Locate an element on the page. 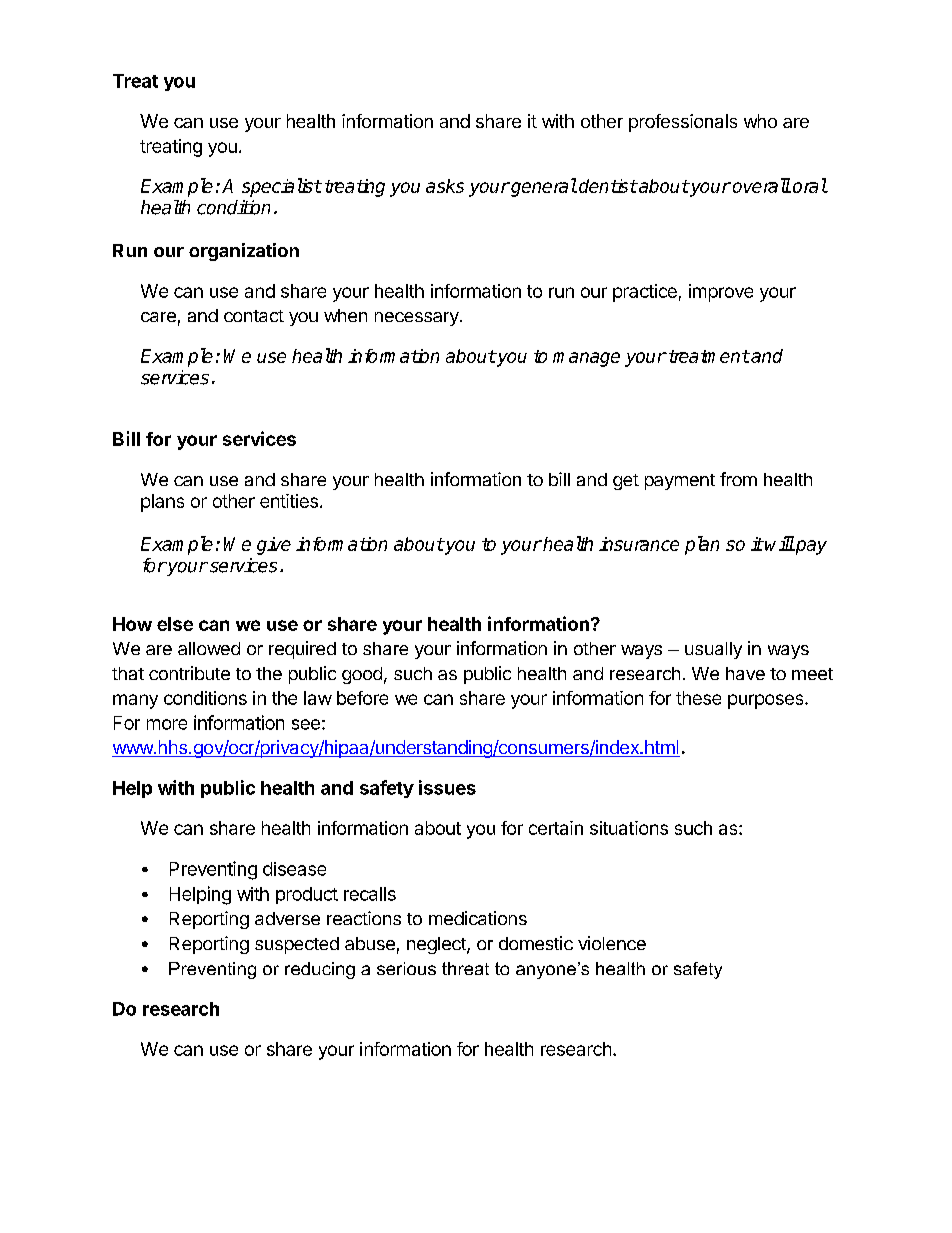  give is located at coordinates (274, 546).
